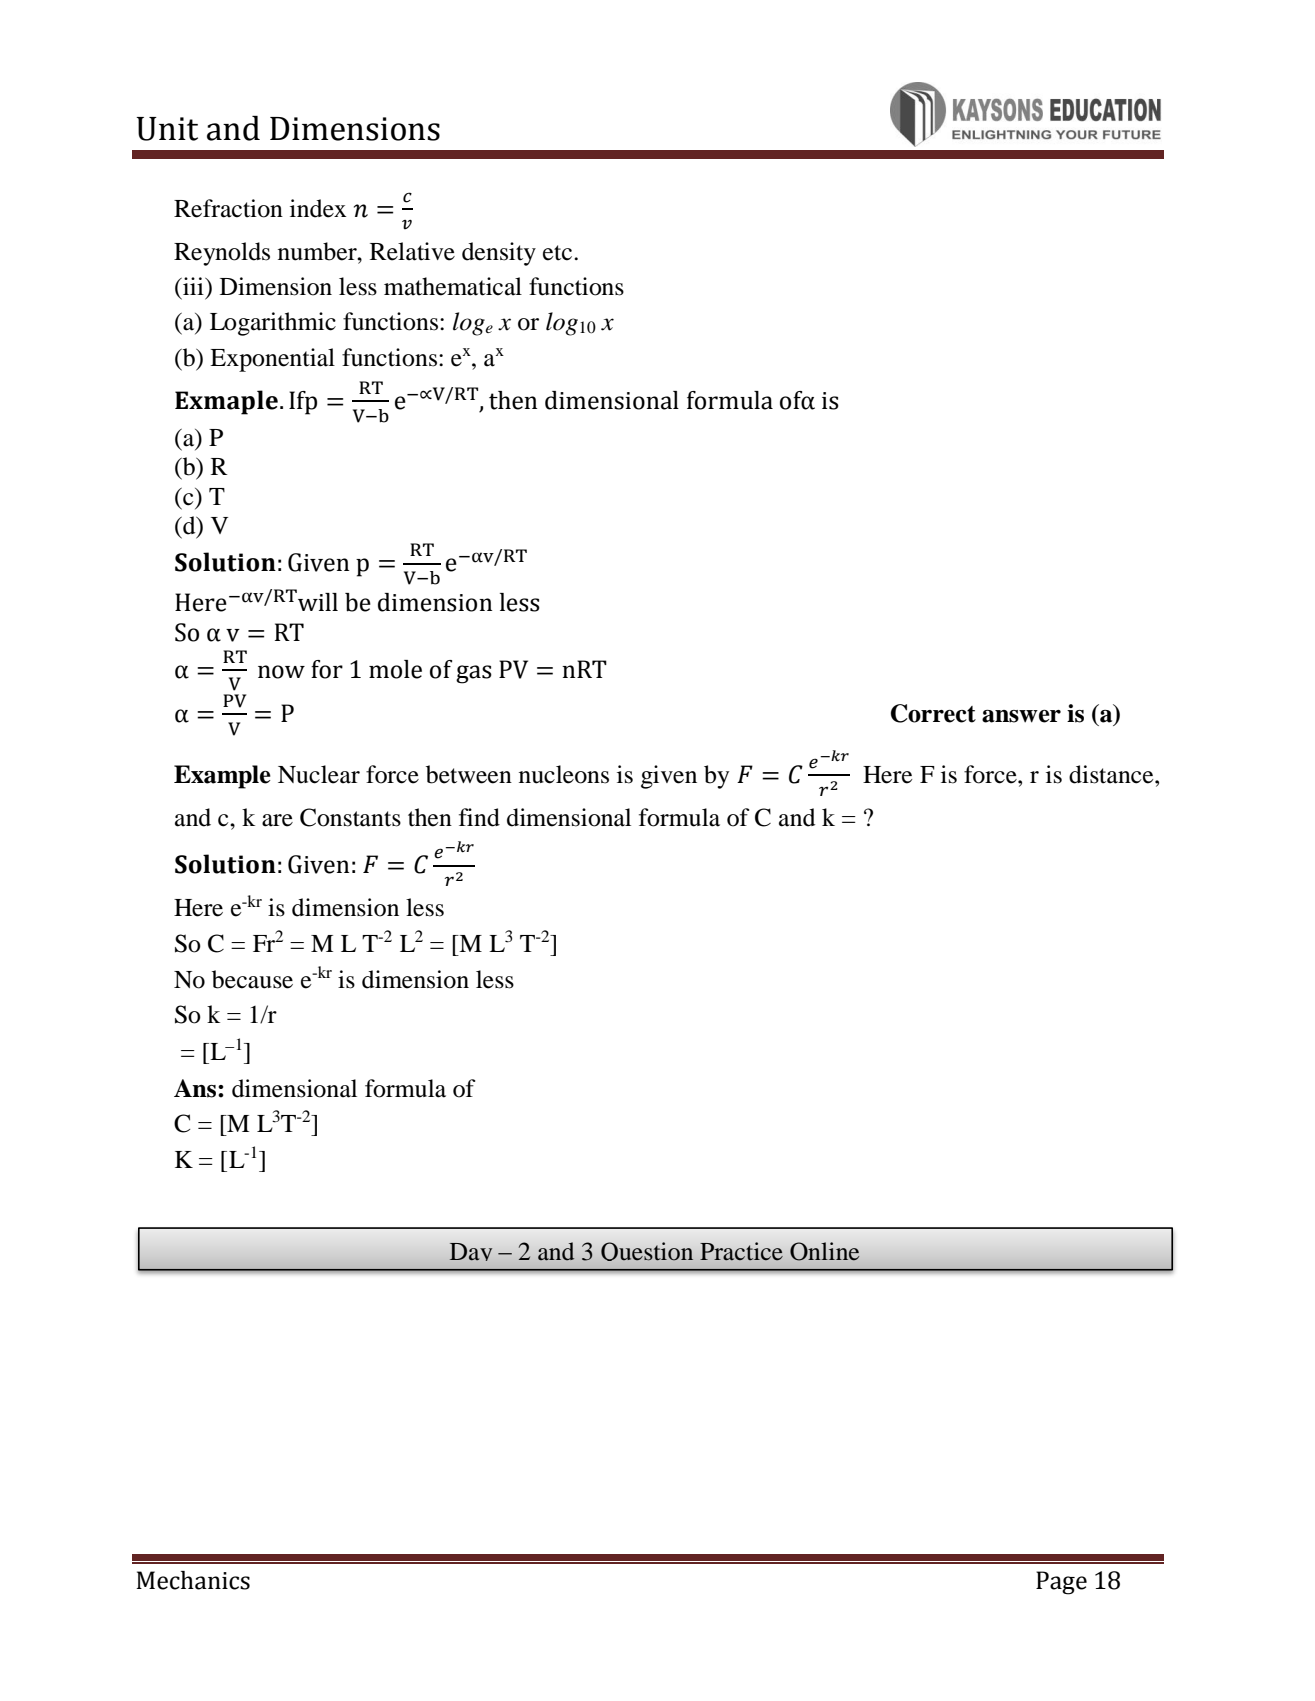  What do you see at coordinates (193, 1580) in the document?
I see `Mechanics` at bounding box center [193, 1580].
